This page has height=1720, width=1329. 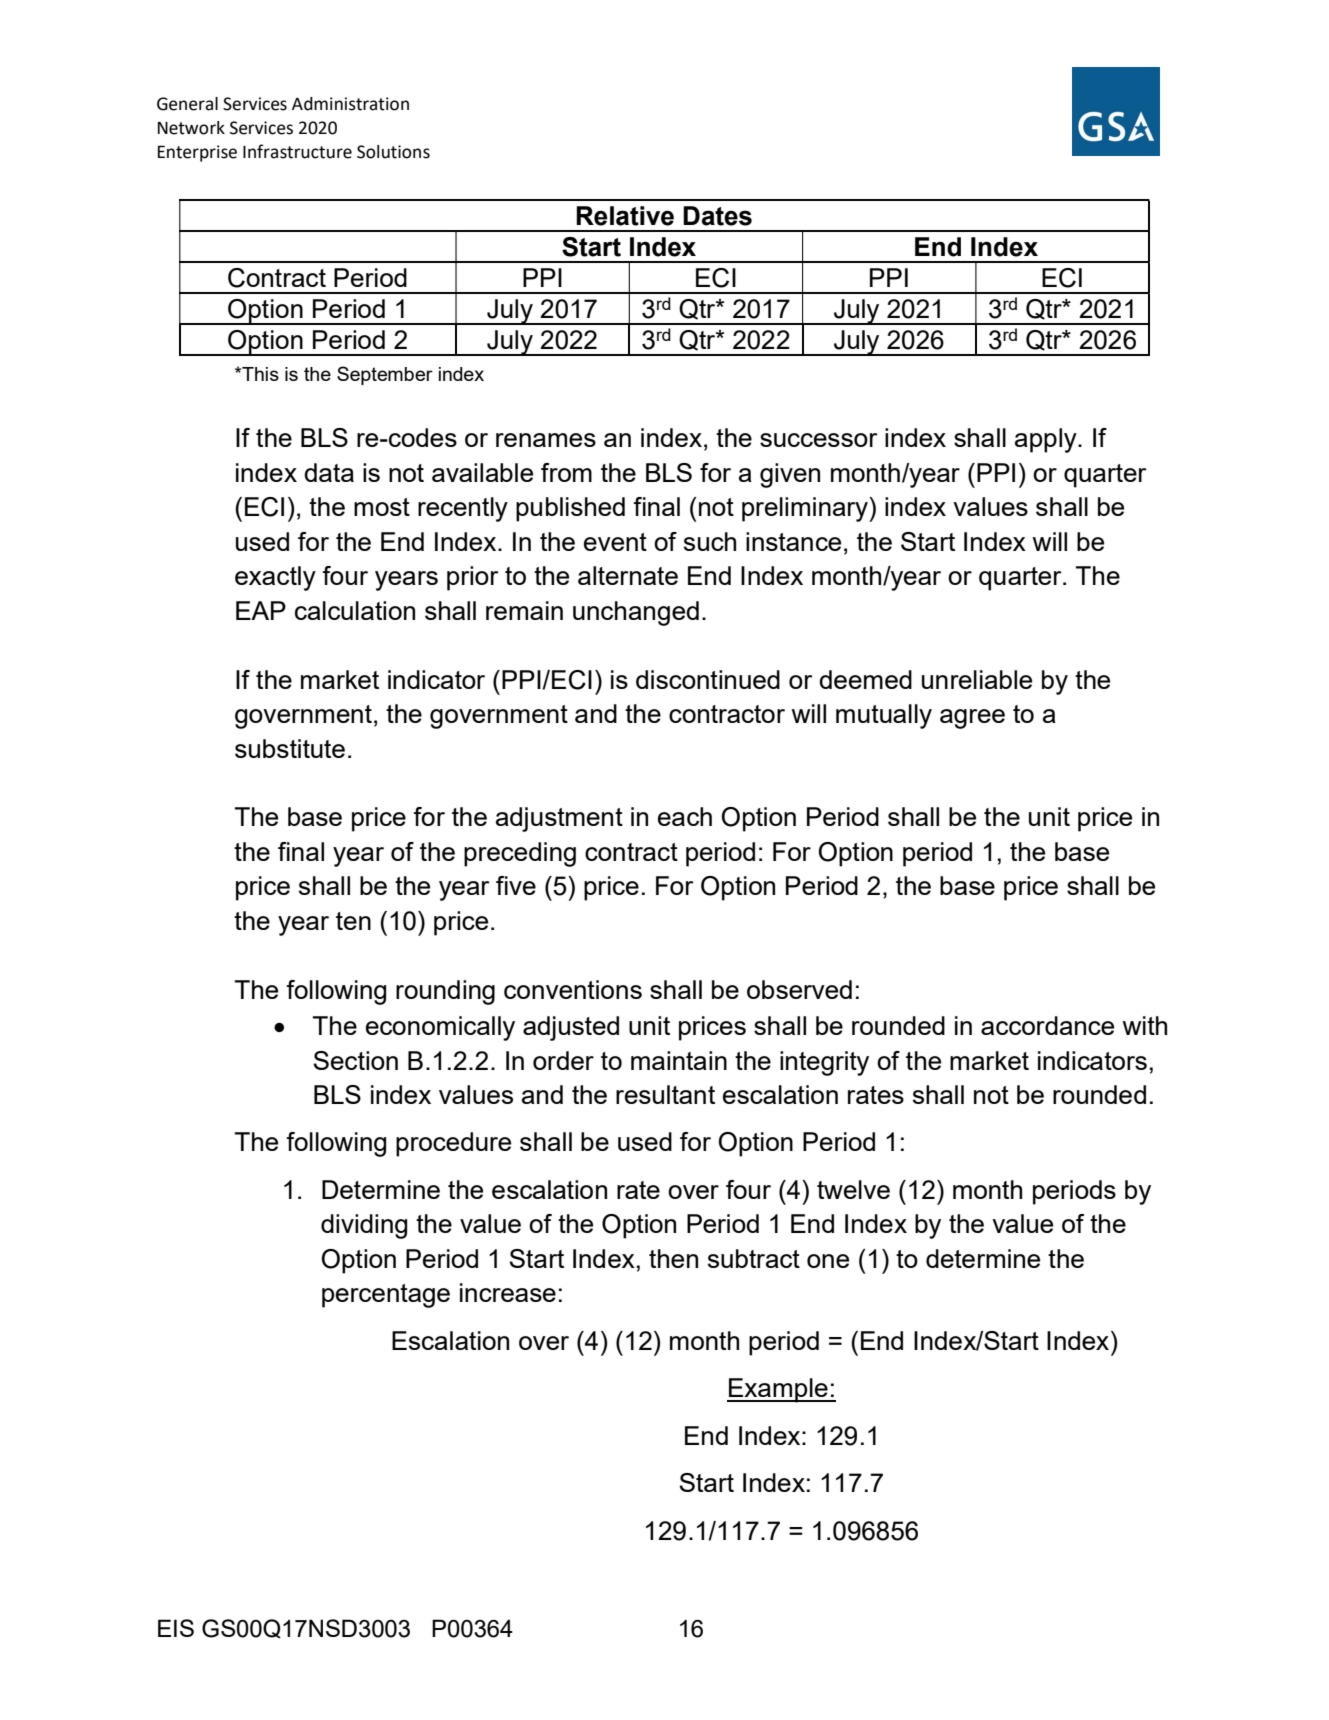 I want to click on each, so click(x=685, y=816).
